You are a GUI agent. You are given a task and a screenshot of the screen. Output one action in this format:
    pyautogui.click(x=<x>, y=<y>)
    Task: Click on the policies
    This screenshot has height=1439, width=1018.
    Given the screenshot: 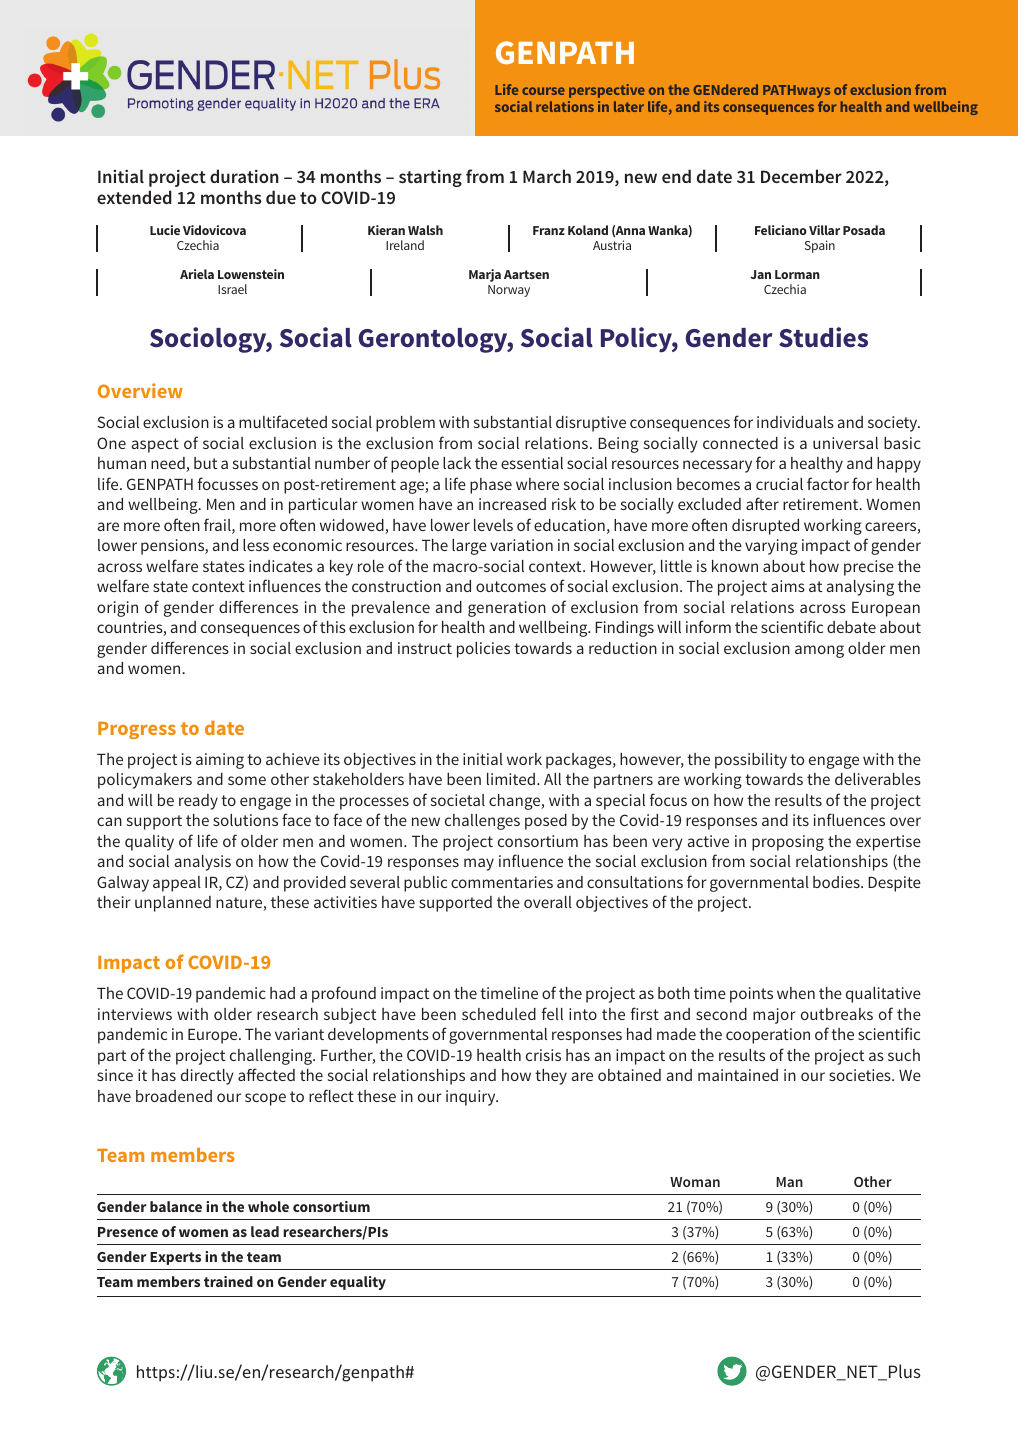 What is the action you would take?
    pyautogui.click(x=483, y=650)
